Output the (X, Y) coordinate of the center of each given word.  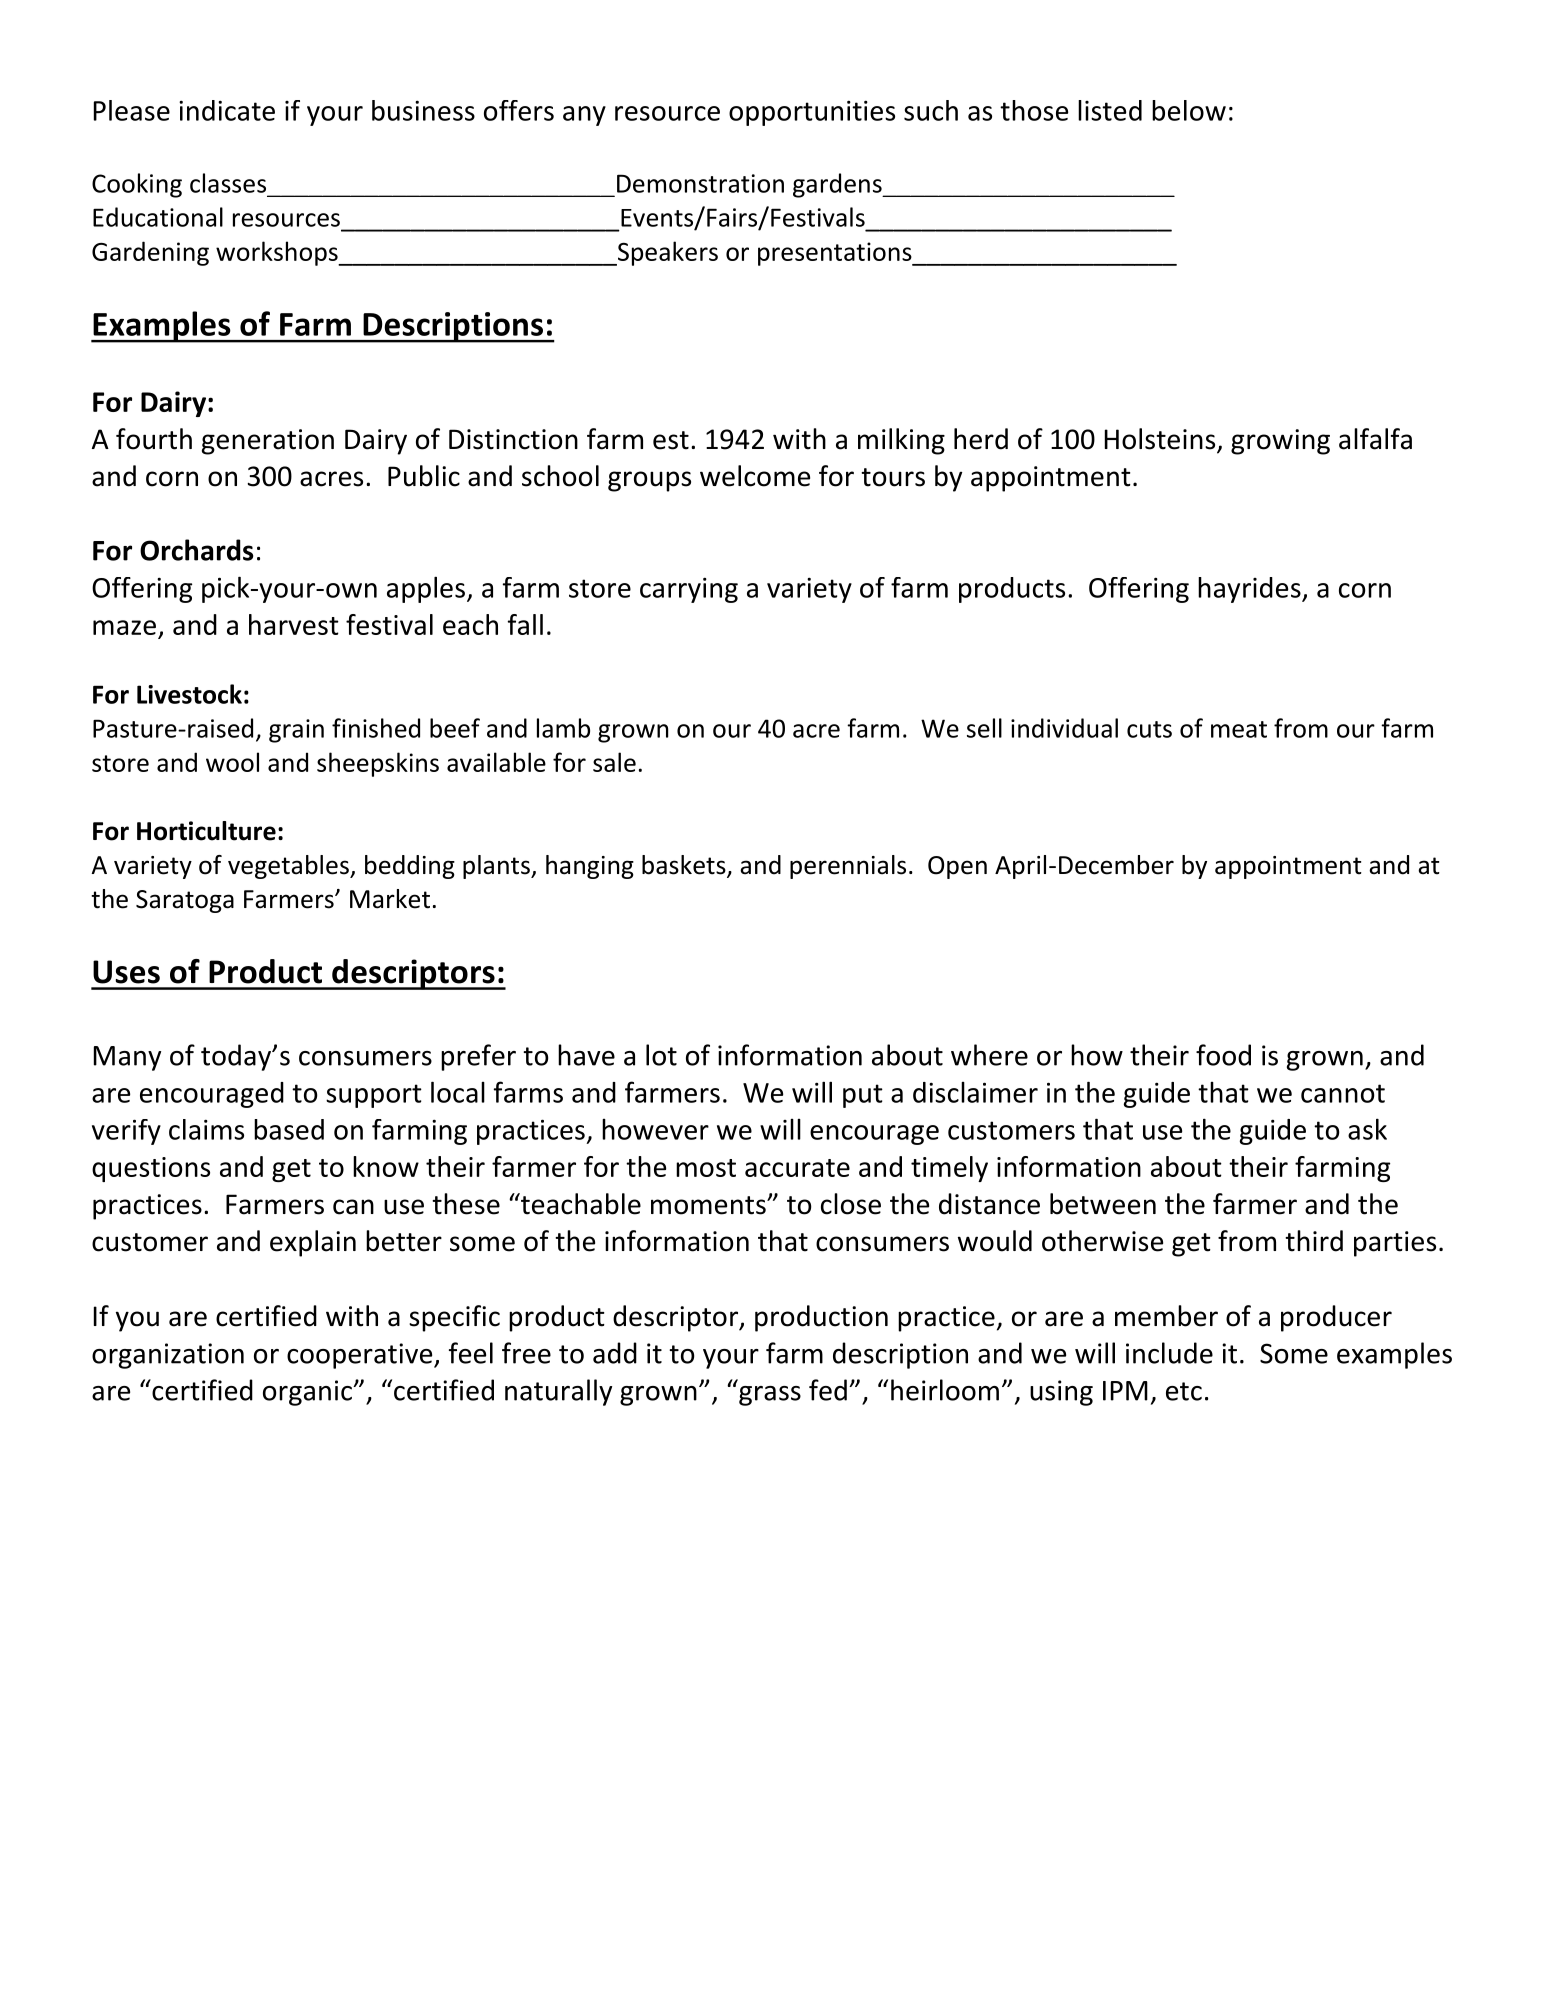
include (1169, 1353)
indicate (227, 110)
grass (770, 1396)
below (1189, 110)
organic (308, 1393)
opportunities (812, 113)
